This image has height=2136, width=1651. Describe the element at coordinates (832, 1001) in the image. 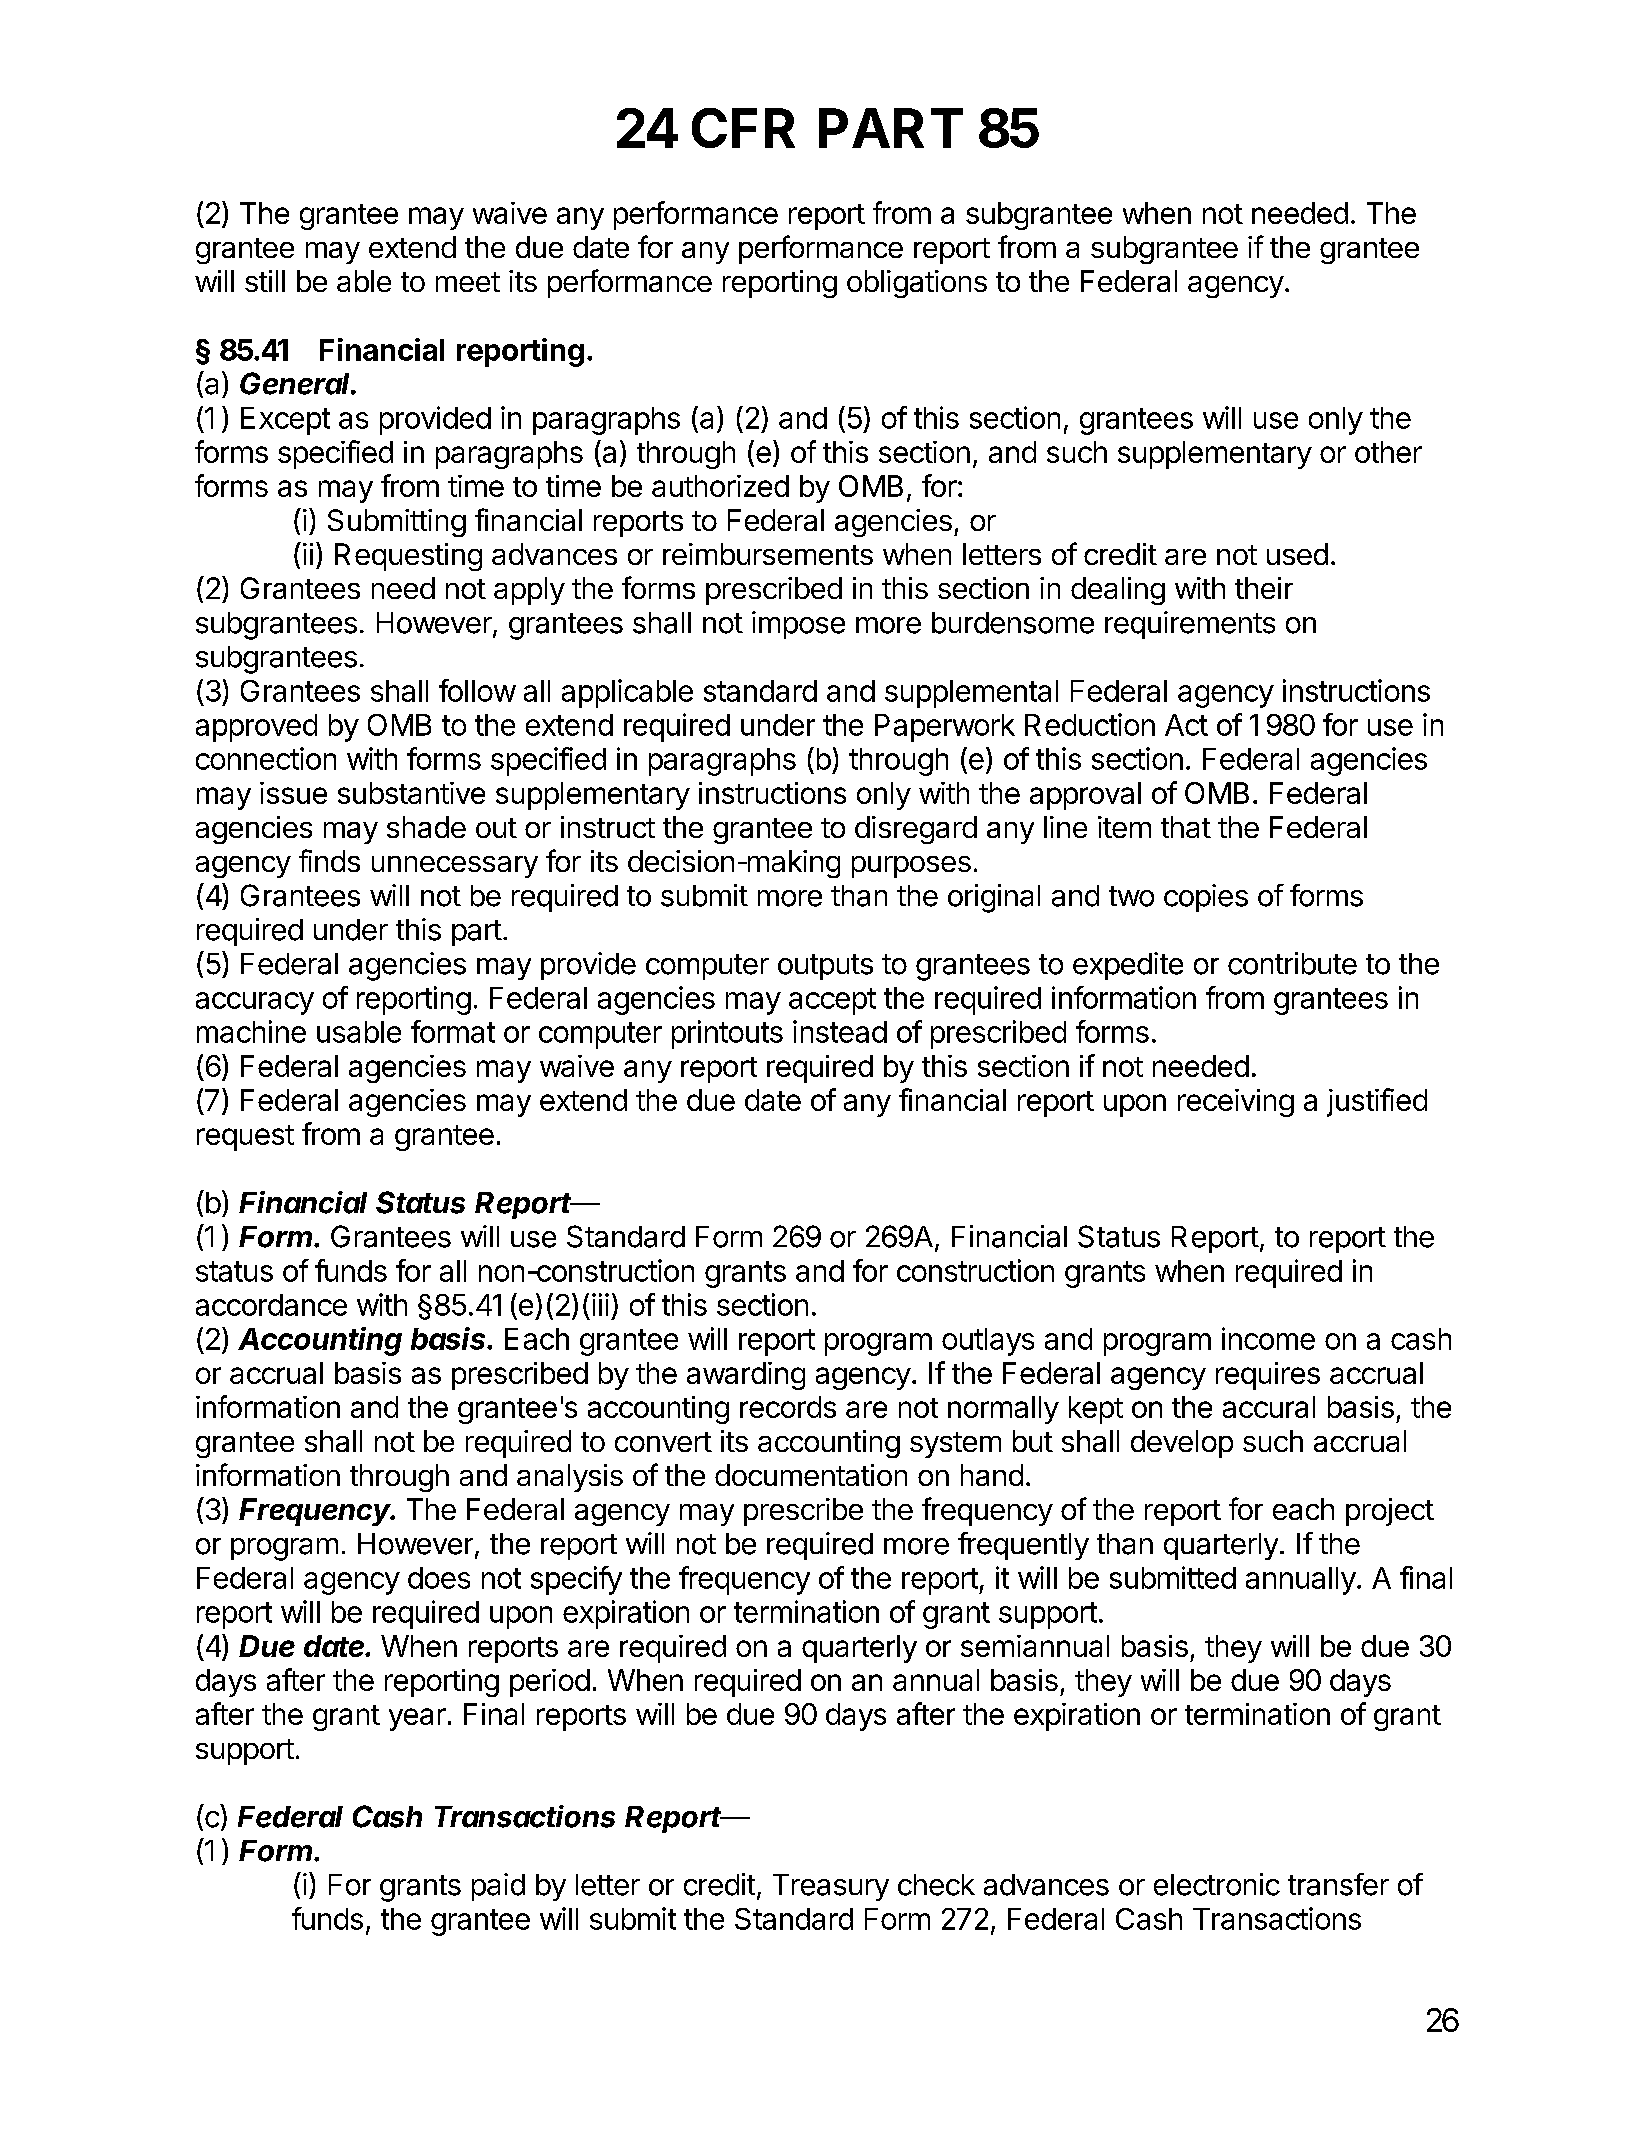

I see `accept` at that location.
